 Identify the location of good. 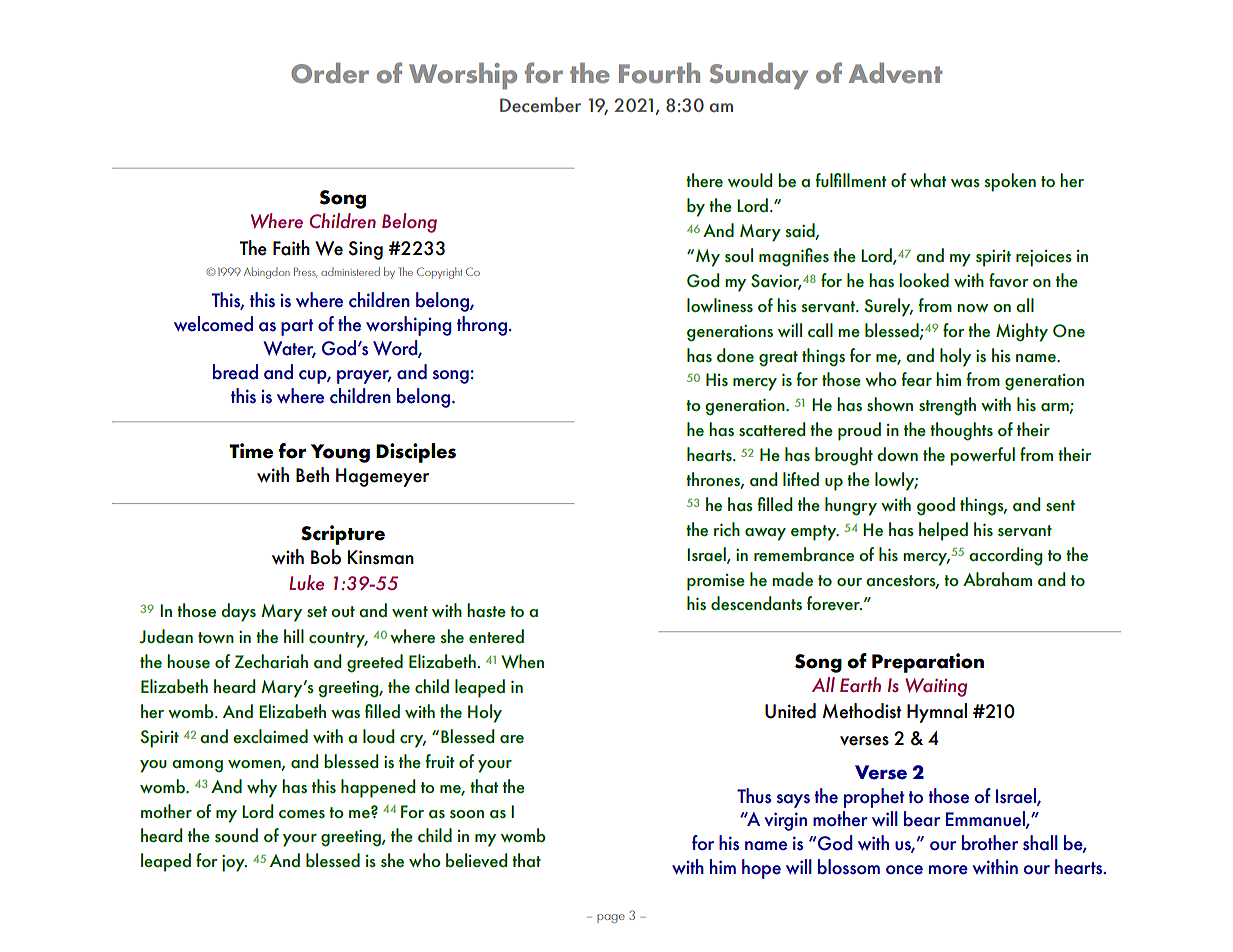
(936, 506).
